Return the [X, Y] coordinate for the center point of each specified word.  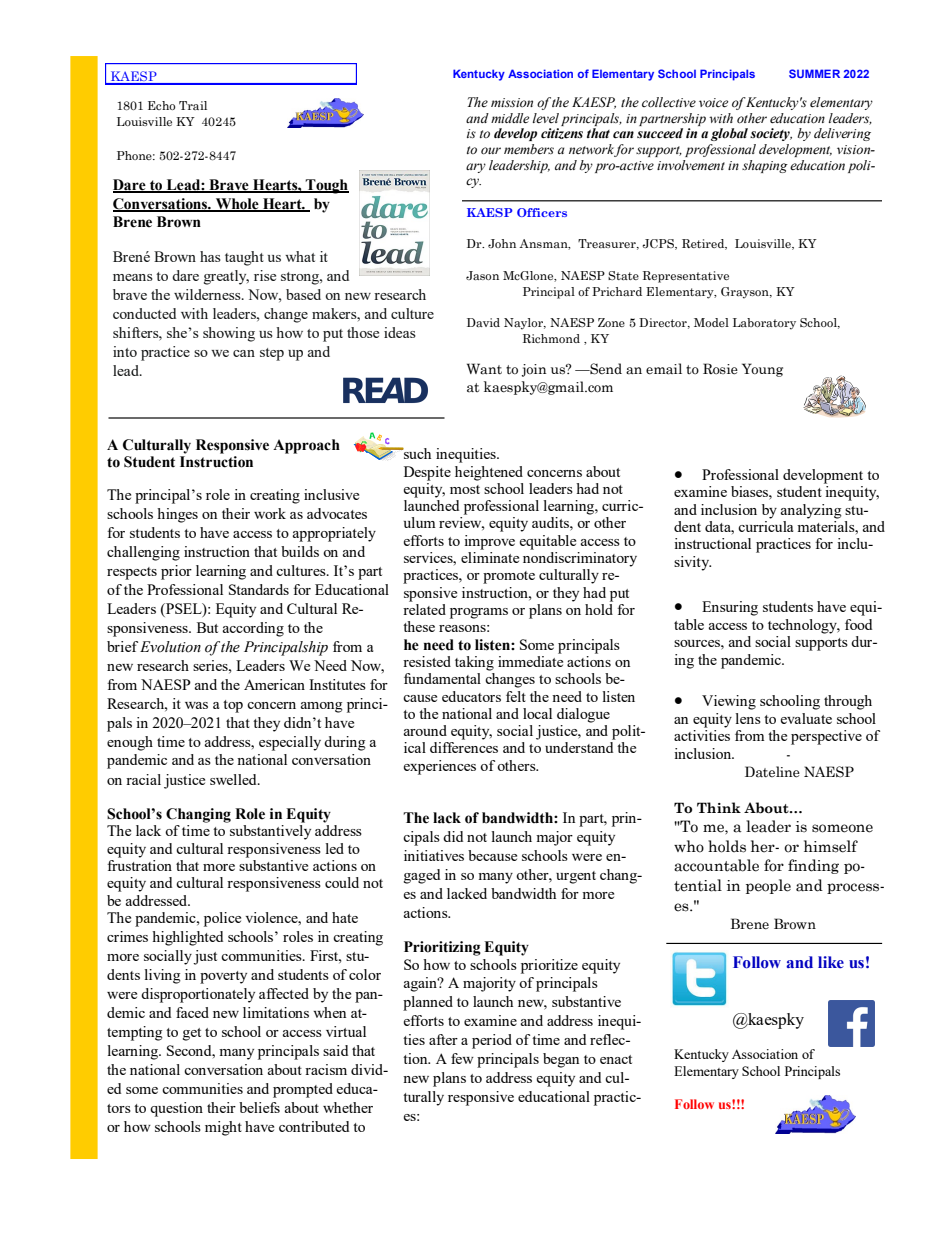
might [223, 1128]
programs [479, 613]
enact [616, 1059]
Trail [193, 105]
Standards [259, 589]
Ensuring [730, 608]
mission [512, 102]
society [771, 134]
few [462, 1058]
